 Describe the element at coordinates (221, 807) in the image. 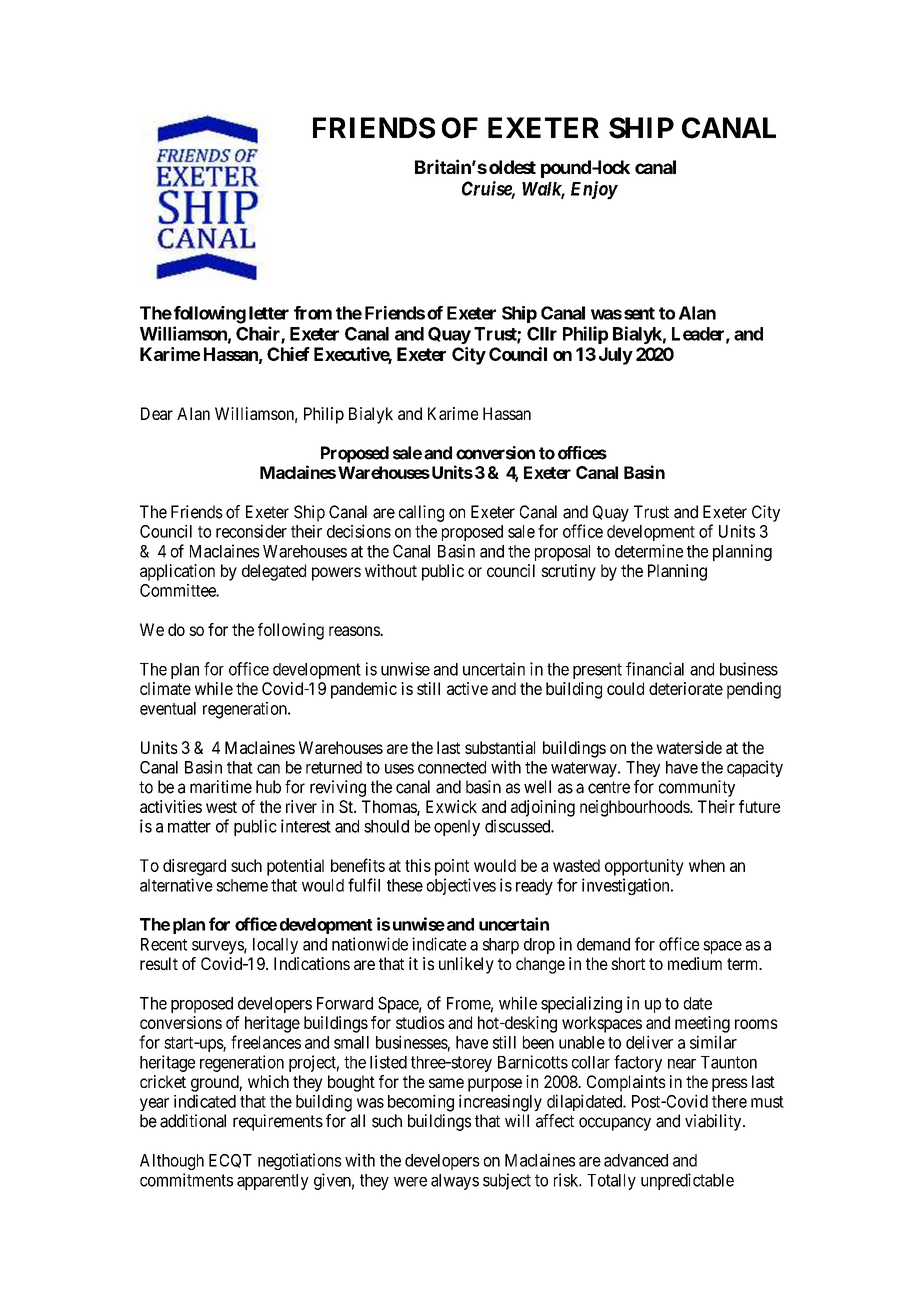

I see `west` at that location.
